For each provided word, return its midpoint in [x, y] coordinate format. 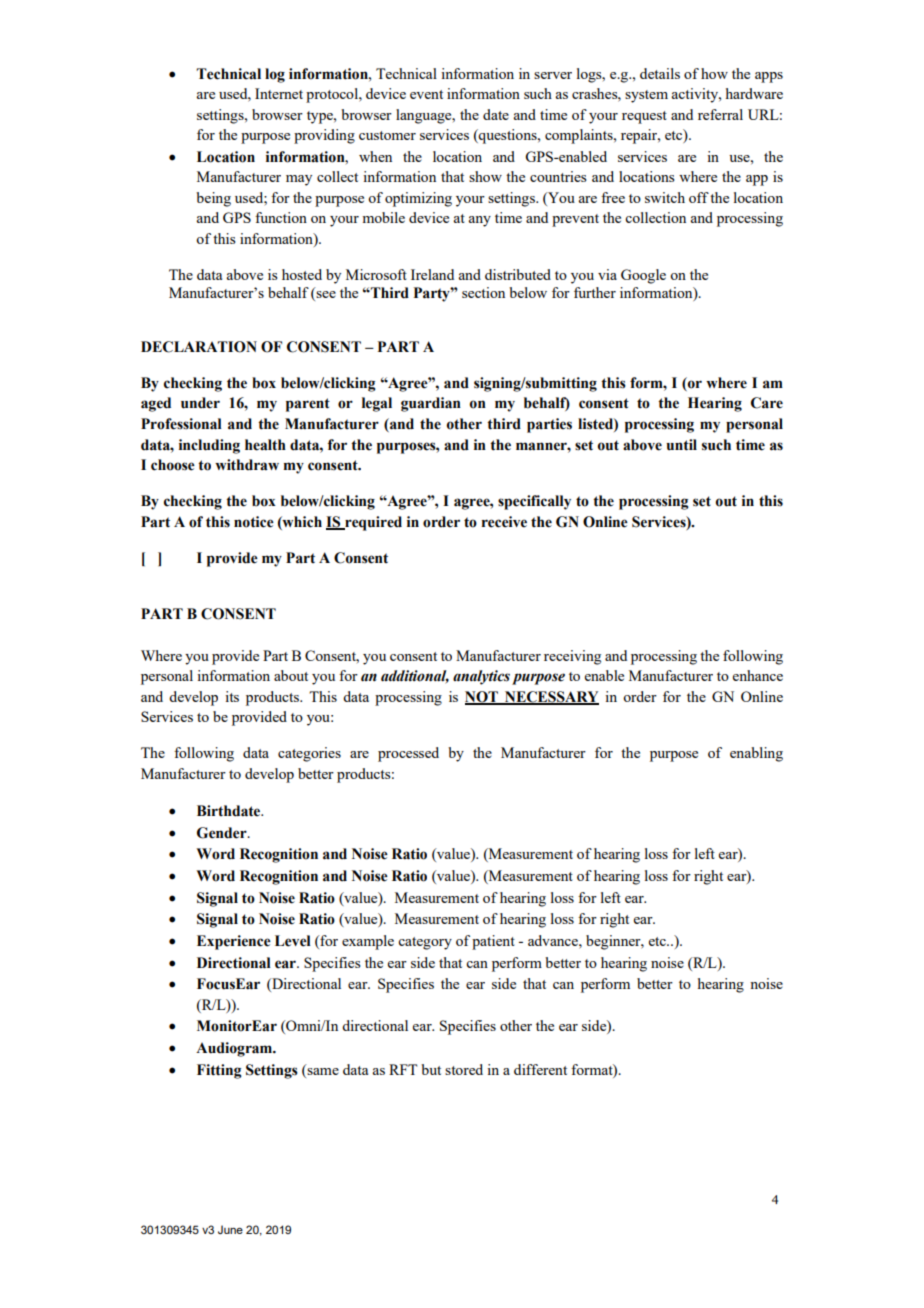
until [681, 445]
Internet [279, 93]
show [485, 176]
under [200, 403]
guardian [431, 404]
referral [720, 114]
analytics [481, 677]
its [232, 696]
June [230, 1229]
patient [493, 942]
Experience [234, 942]
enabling [756, 754]
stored [464, 1069]
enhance [758, 675]
